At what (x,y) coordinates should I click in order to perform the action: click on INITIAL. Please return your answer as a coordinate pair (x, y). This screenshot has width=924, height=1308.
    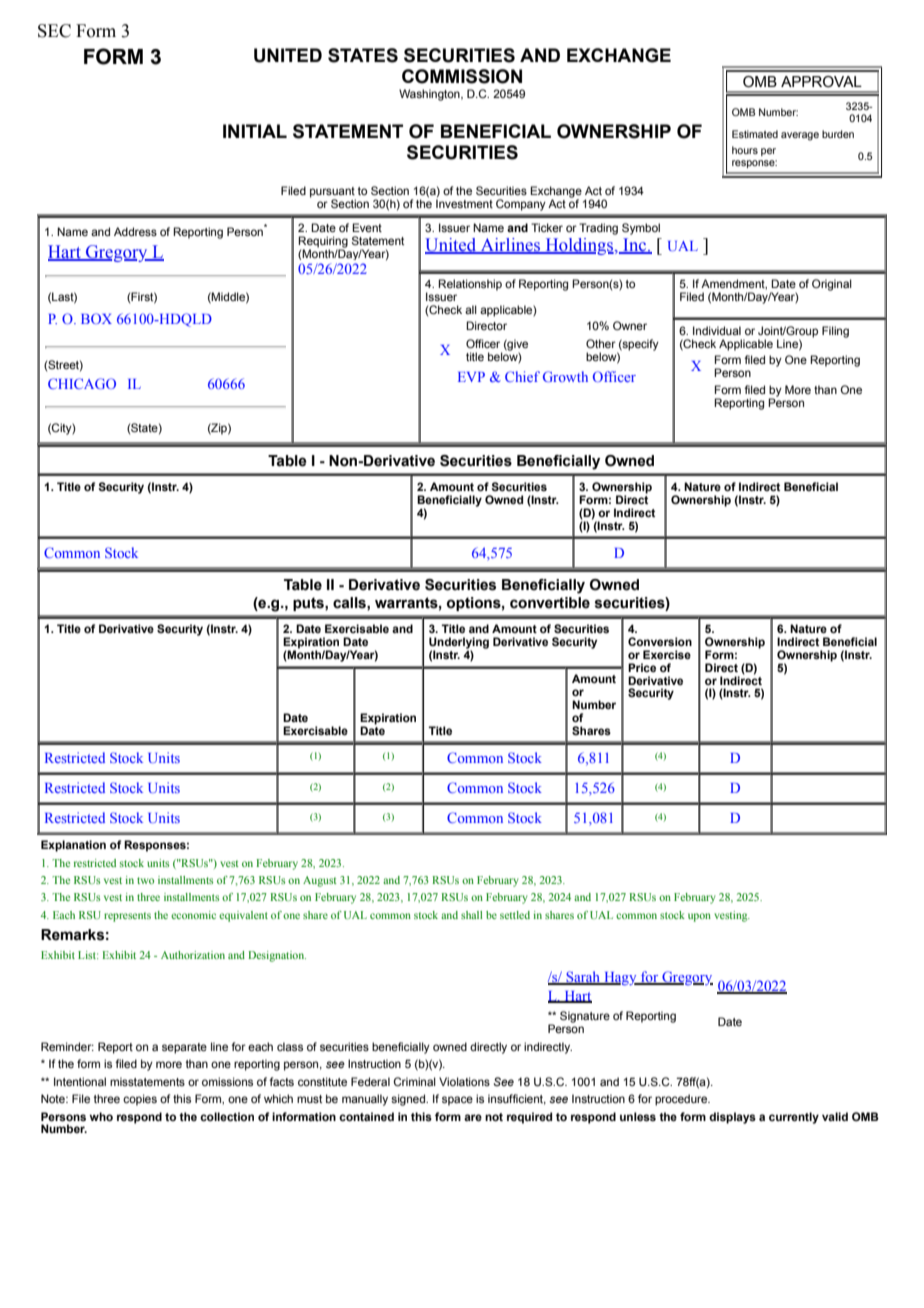
    Looking at the image, I should click on (255, 131).
